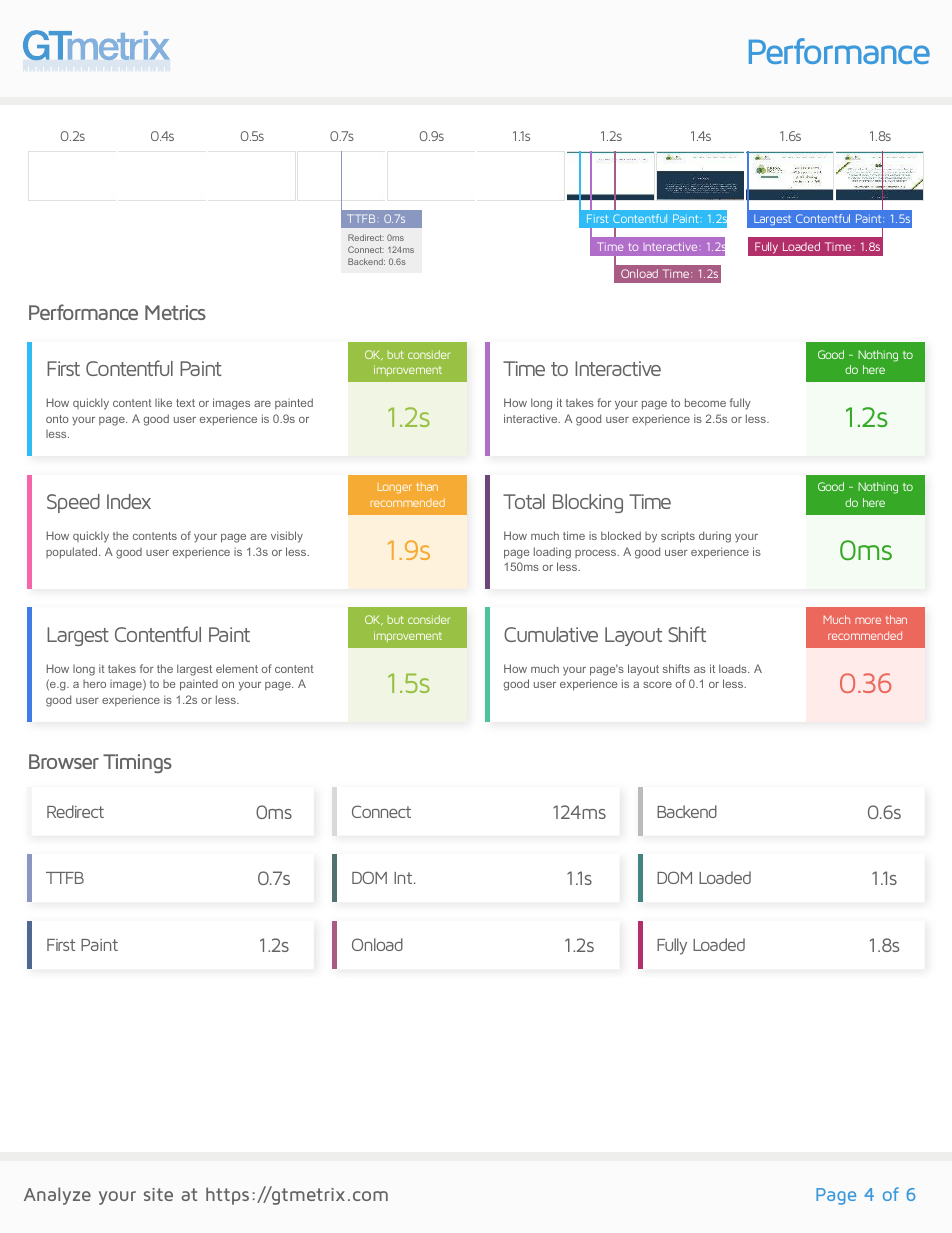 This document has width=952, height=1233. What do you see at coordinates (158, 1194) in the document?
I see `site` at bounding box center [158, 1194].
